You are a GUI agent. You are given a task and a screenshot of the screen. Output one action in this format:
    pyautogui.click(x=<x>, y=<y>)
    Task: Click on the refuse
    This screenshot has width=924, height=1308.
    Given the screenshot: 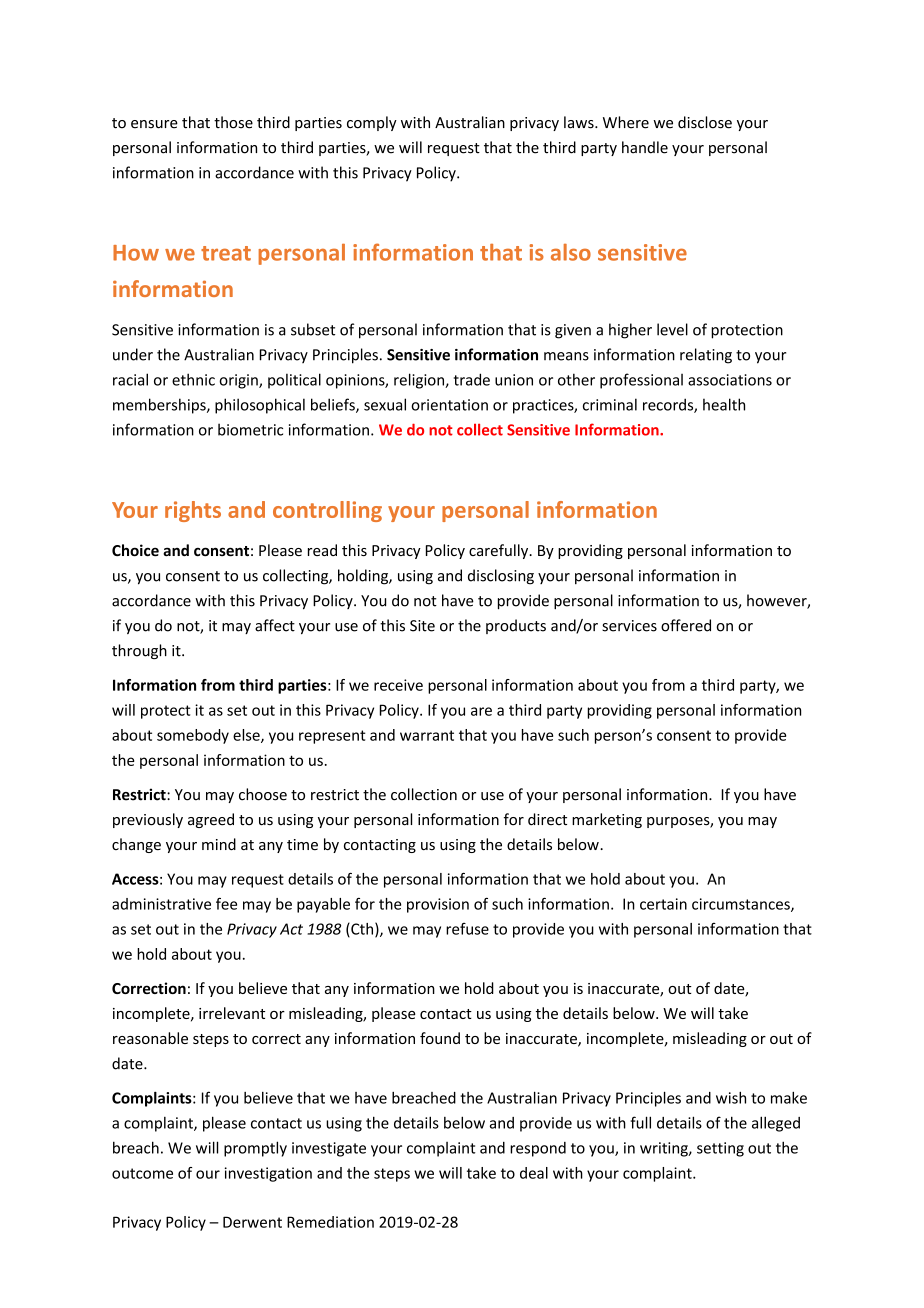 What is the action you would take?
    pyautogui.click(x=467, y=929)
